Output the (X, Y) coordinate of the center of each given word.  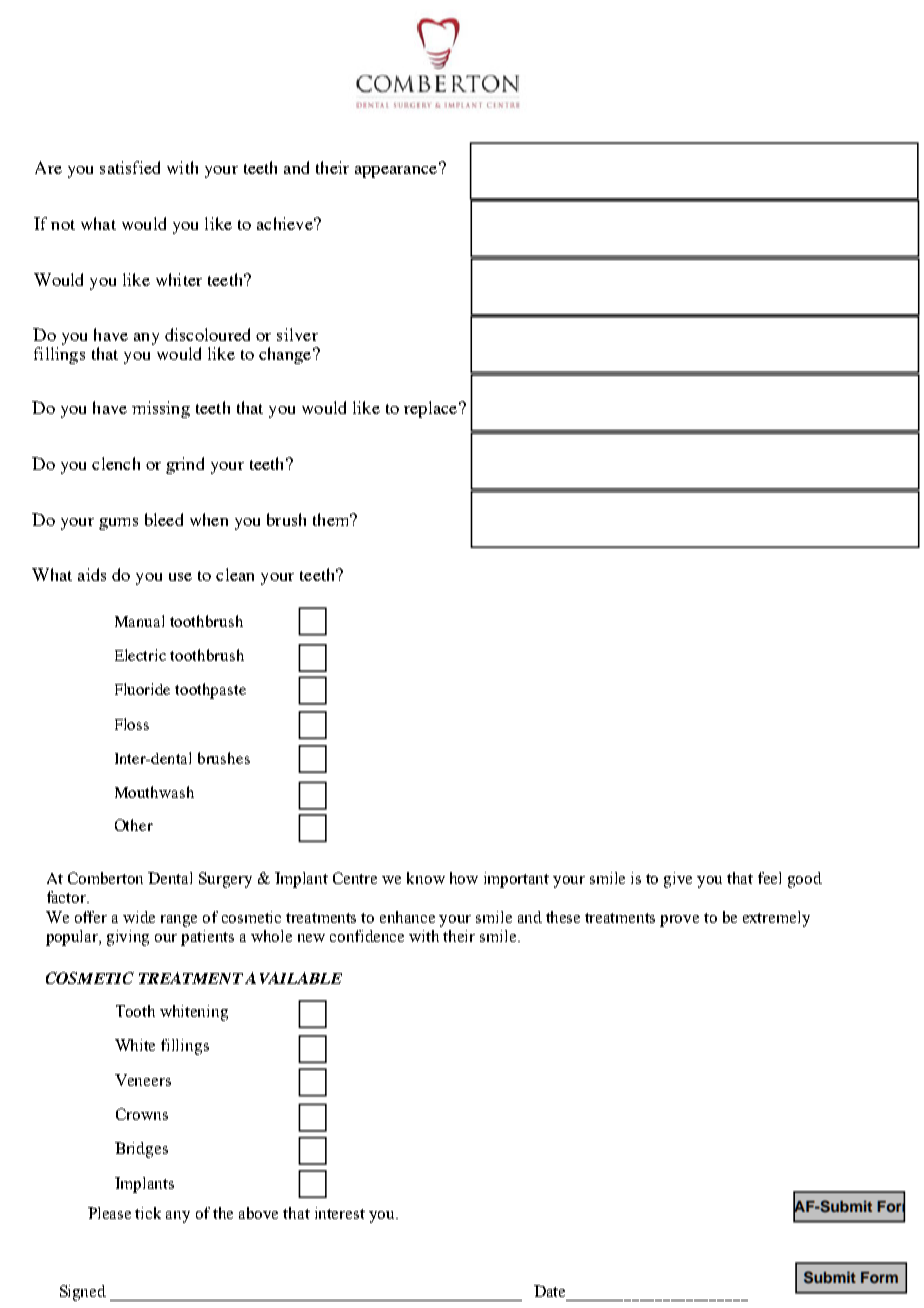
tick (148, 1213)
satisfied (130, 167)
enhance (407, 917)
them (332, 519)
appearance (397, 170)
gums (118, 524)
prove (679, 921)
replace (432, 409)
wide (139, 917)
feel (769, 878)
